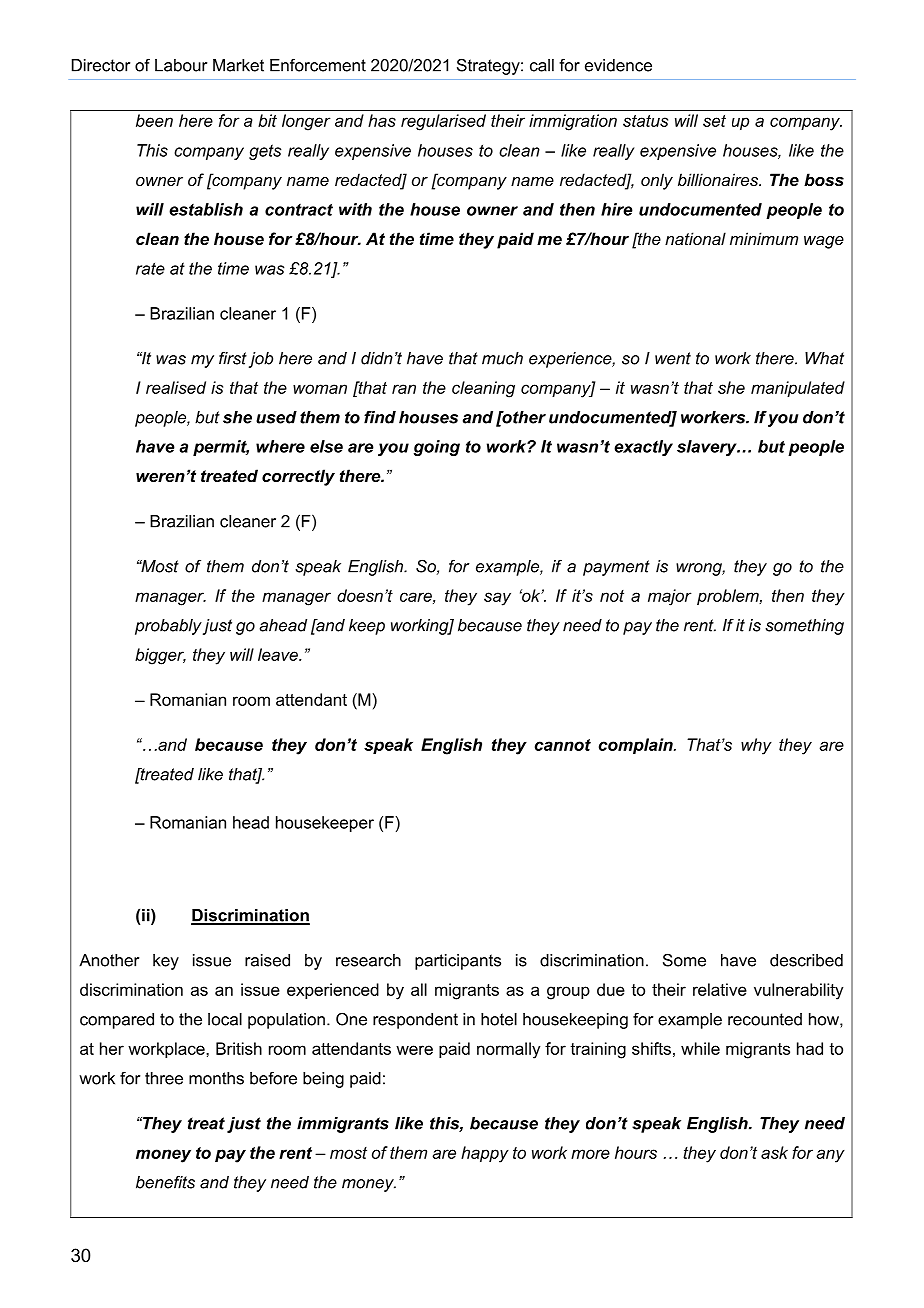  Describe the element at coordinates (485, 1154) in the page. I see `happy` at that location.
